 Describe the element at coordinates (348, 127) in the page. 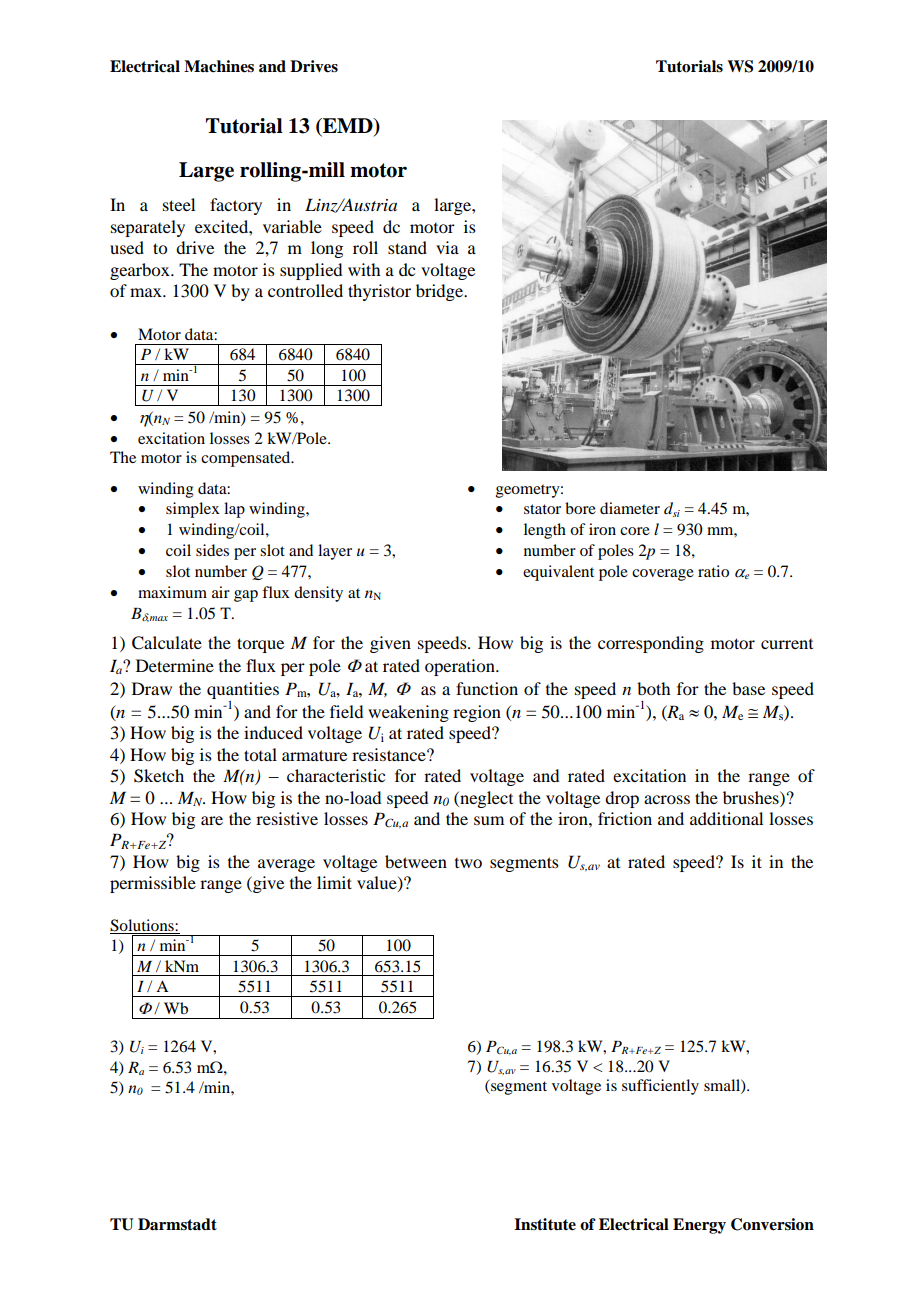

I see `EMD` at that location.
